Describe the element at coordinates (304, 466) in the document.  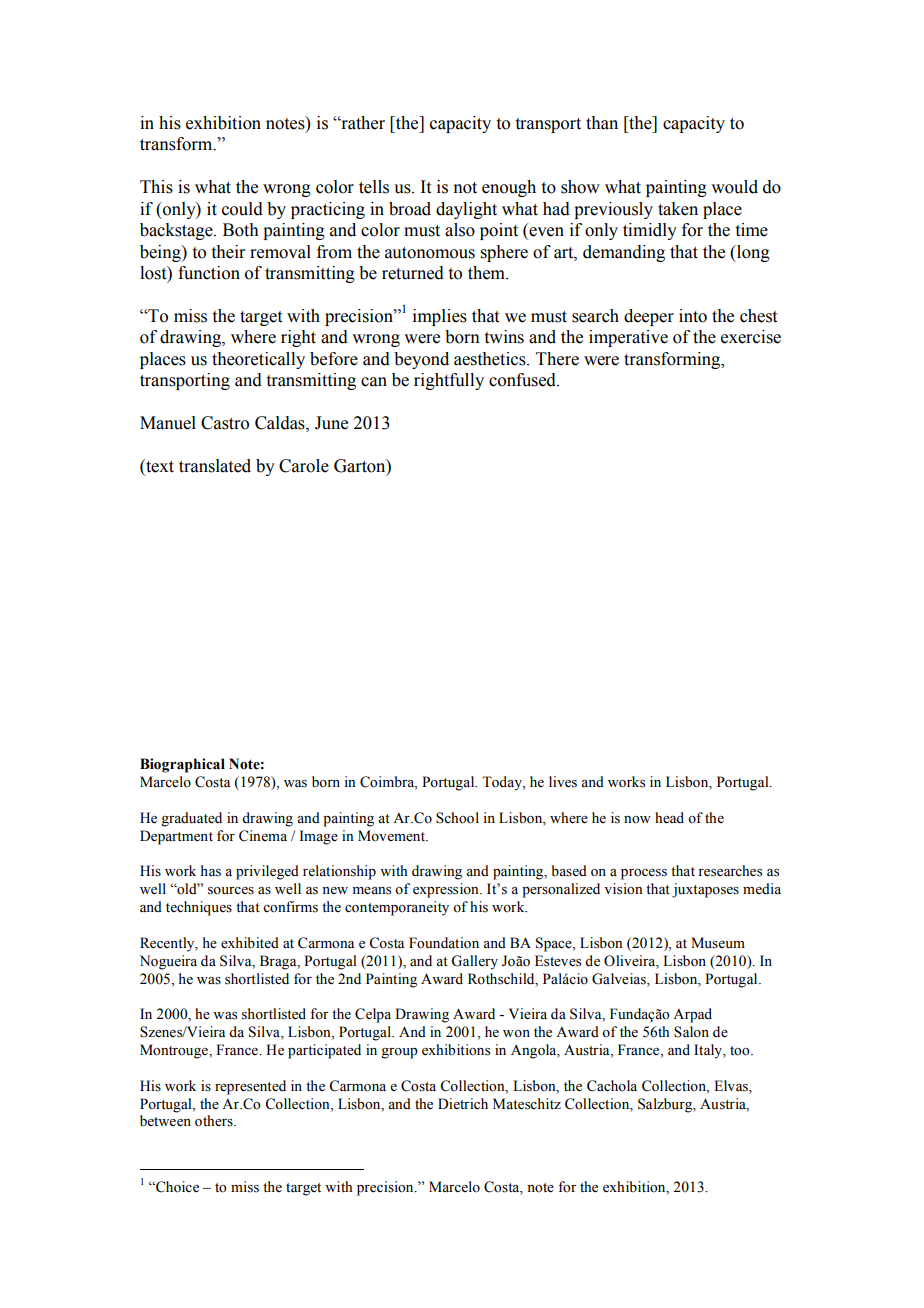
I see `Carole` at that location.
